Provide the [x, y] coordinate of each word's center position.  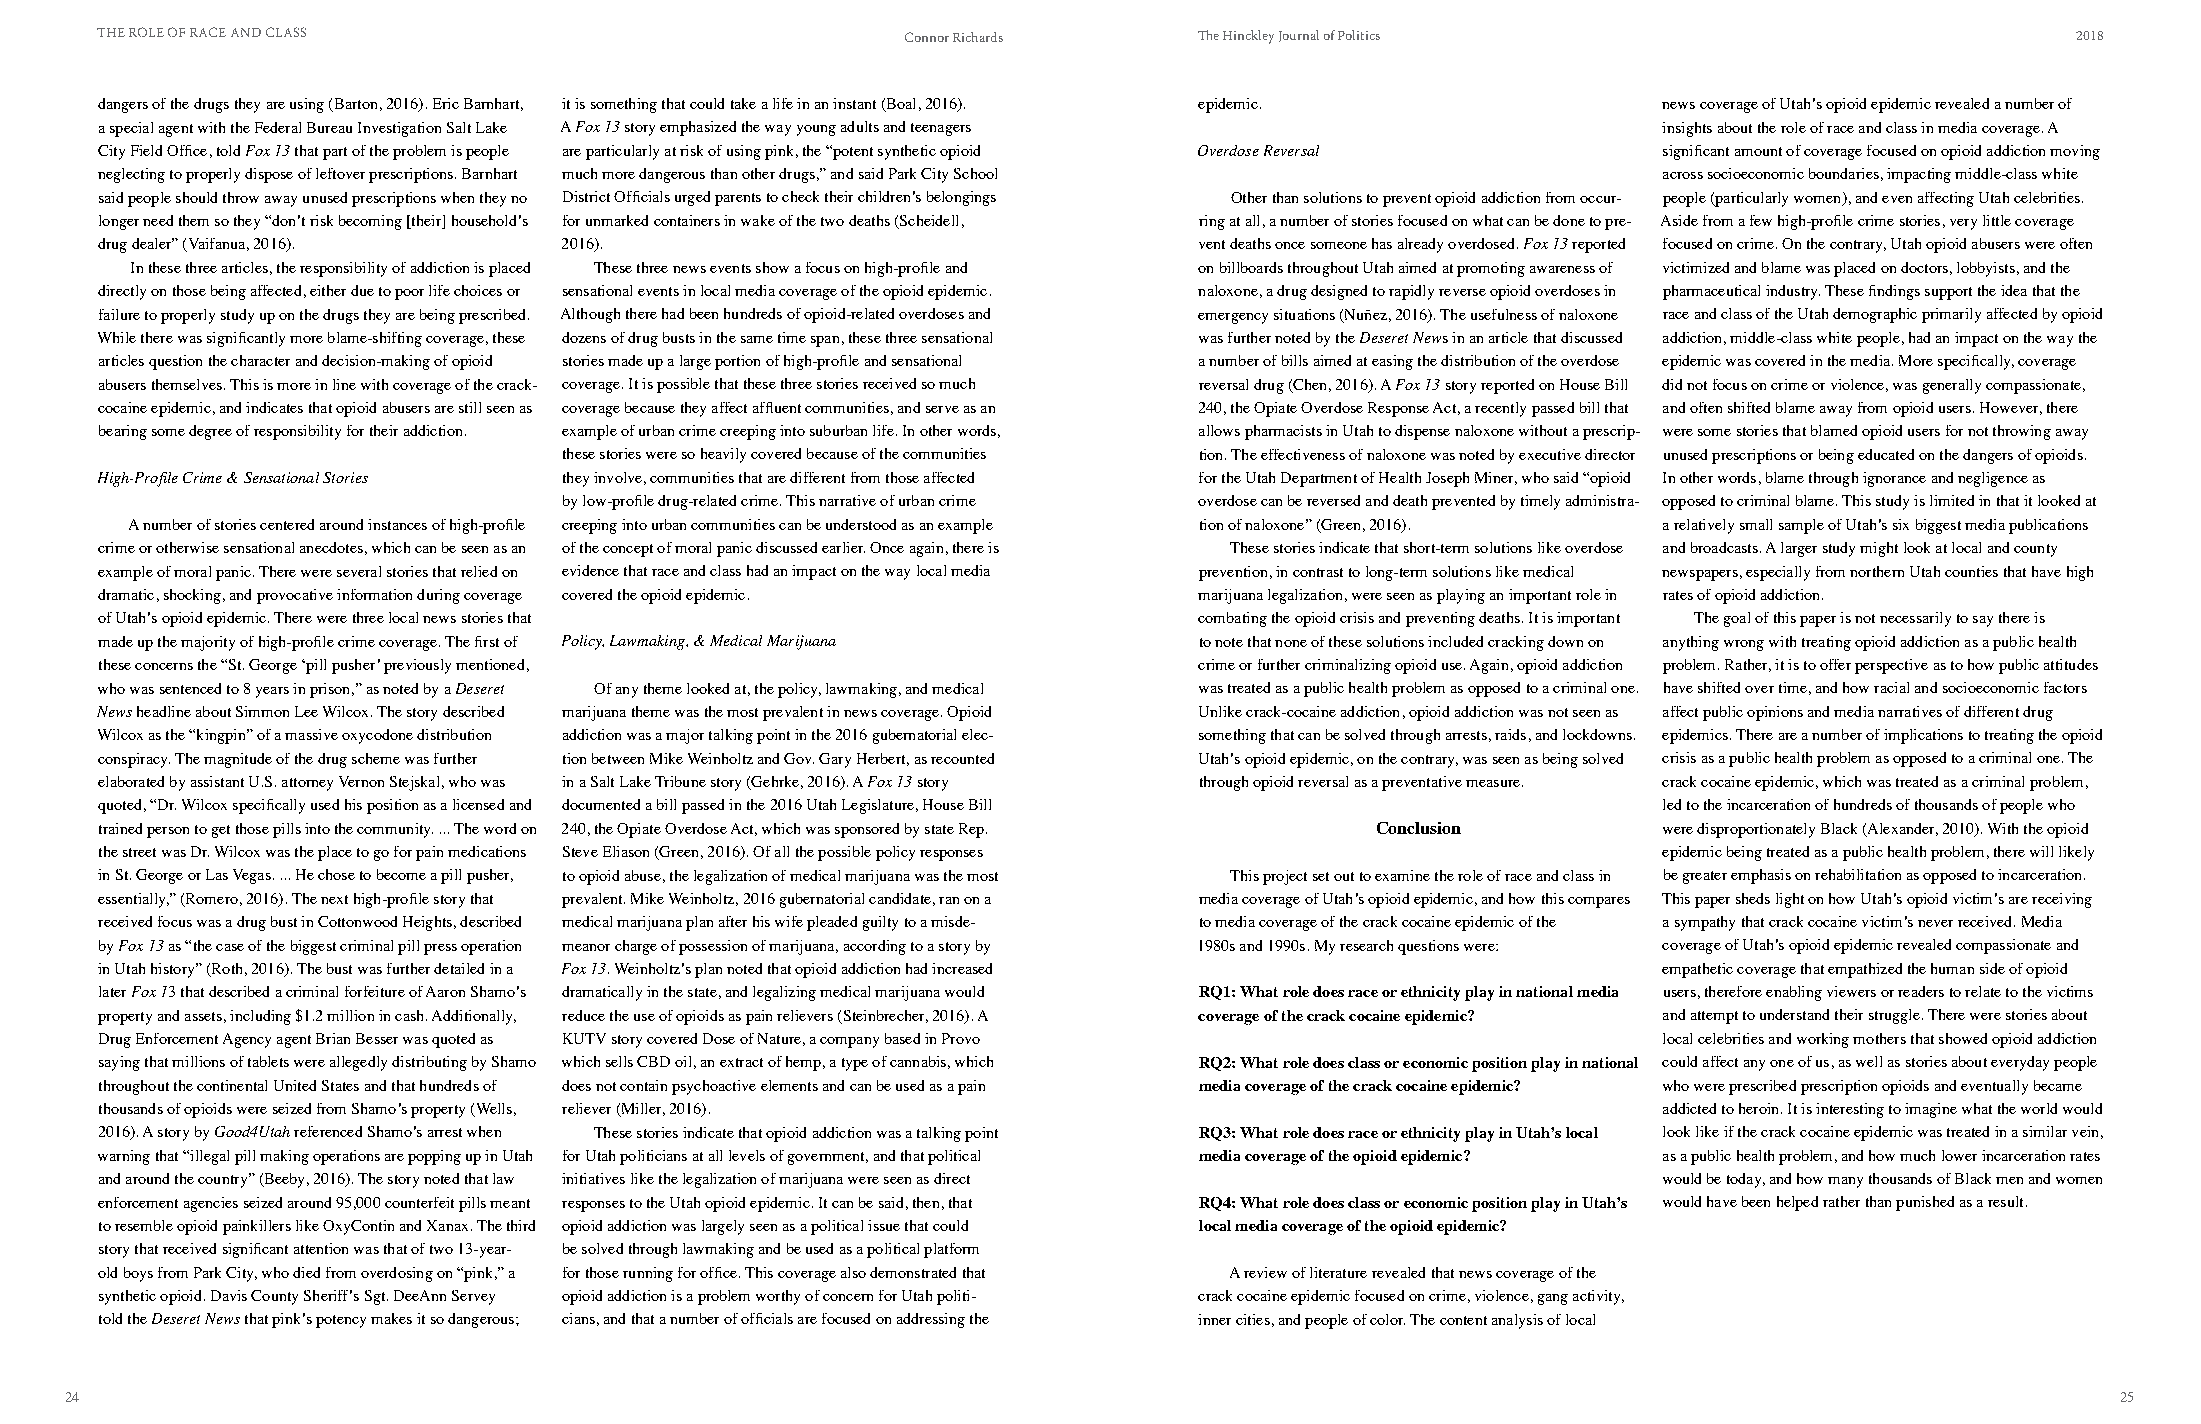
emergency [1233, 318]
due [362, 290]
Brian [333, 1038]
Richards [978, 37]
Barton [354, 105]
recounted [962, 758]
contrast [1318, 572]
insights [1687, 129]
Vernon [361, 781]
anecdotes [331, 547]
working [1823, 1040]
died [306, 1272]
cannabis [918, 1061]
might [1879, 549]
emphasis [1761, 876]
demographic [1875, 315]
